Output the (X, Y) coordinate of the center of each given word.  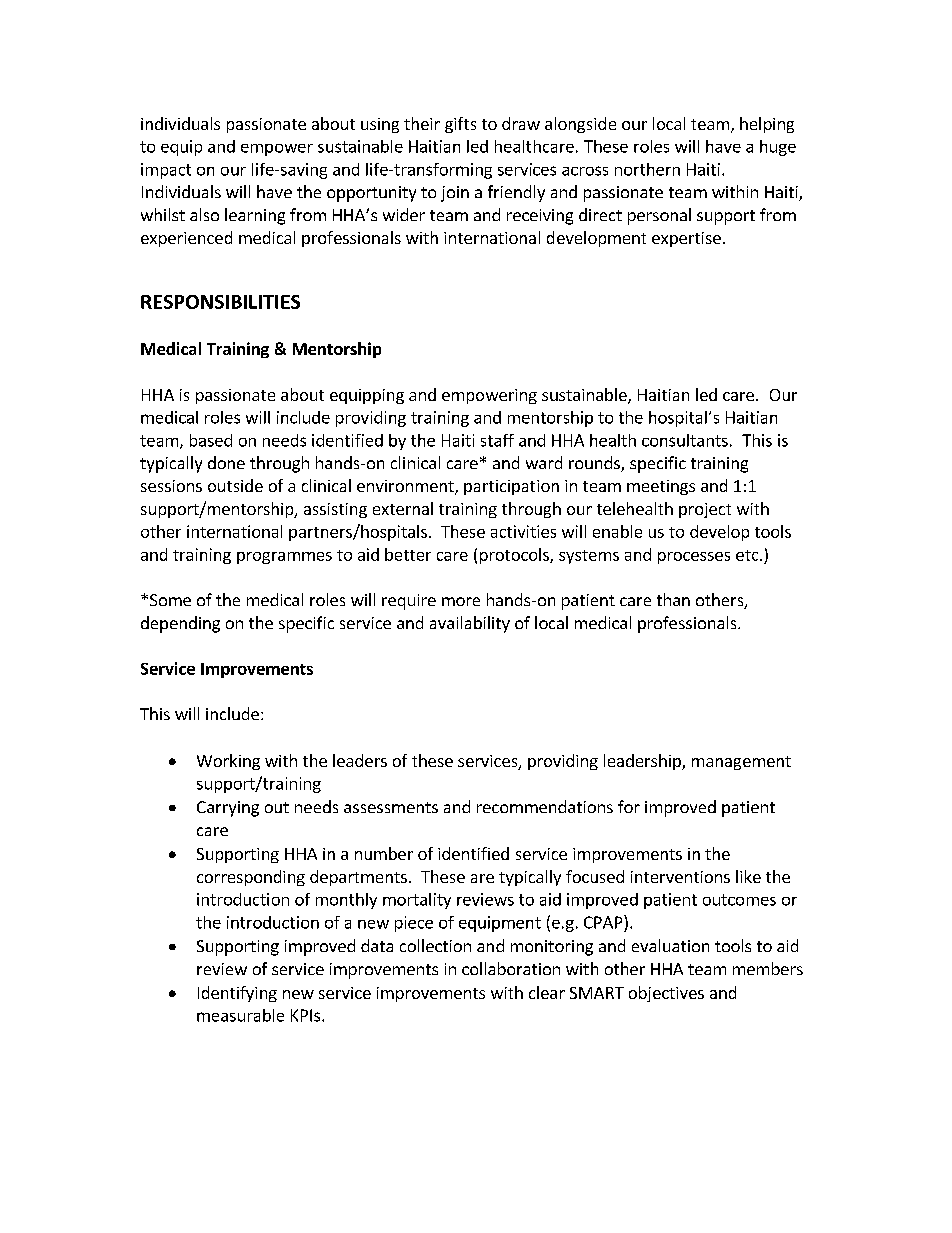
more (461, 601)
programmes (284, 558)
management (741, 763)
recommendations (545, 806)
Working (228, 762)
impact (166, 171)
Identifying (237, 994)
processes (694, 558)
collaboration (511, 968)
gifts (460, 125)
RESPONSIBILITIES (220, 302)
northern (647, 169)
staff (497, 440)
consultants (685, 440)
